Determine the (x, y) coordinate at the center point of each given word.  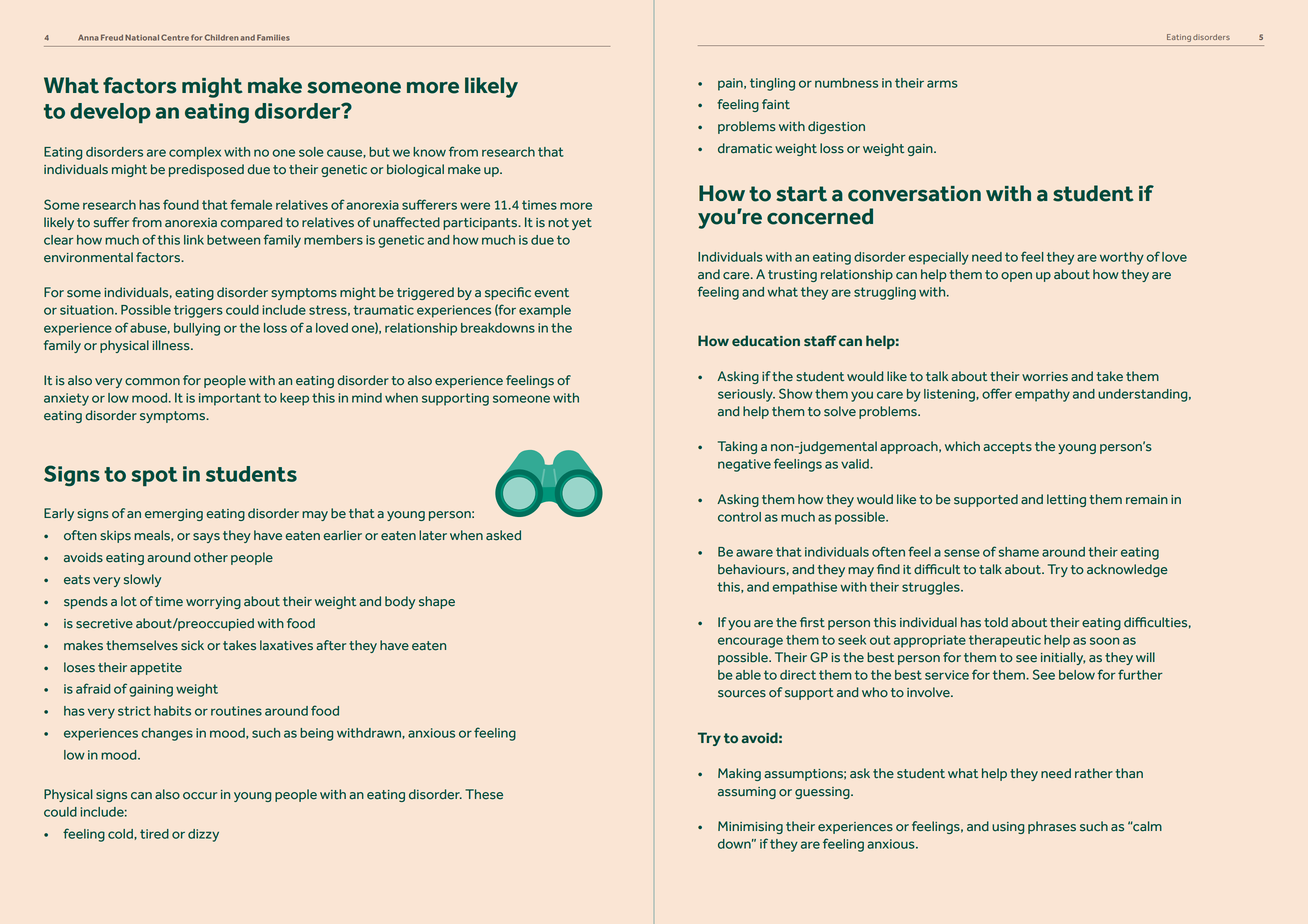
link (194, 240)
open (1016, 277)
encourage (750, 642)
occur (200, 796)
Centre (175, 37)
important (230, 399)
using (1008, 828)
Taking (737, 447)
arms (942, 84)
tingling (772, 84)
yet (582, 224)
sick (192, 645)
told (996, 622)
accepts (1007, 448)
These (484, 794)
